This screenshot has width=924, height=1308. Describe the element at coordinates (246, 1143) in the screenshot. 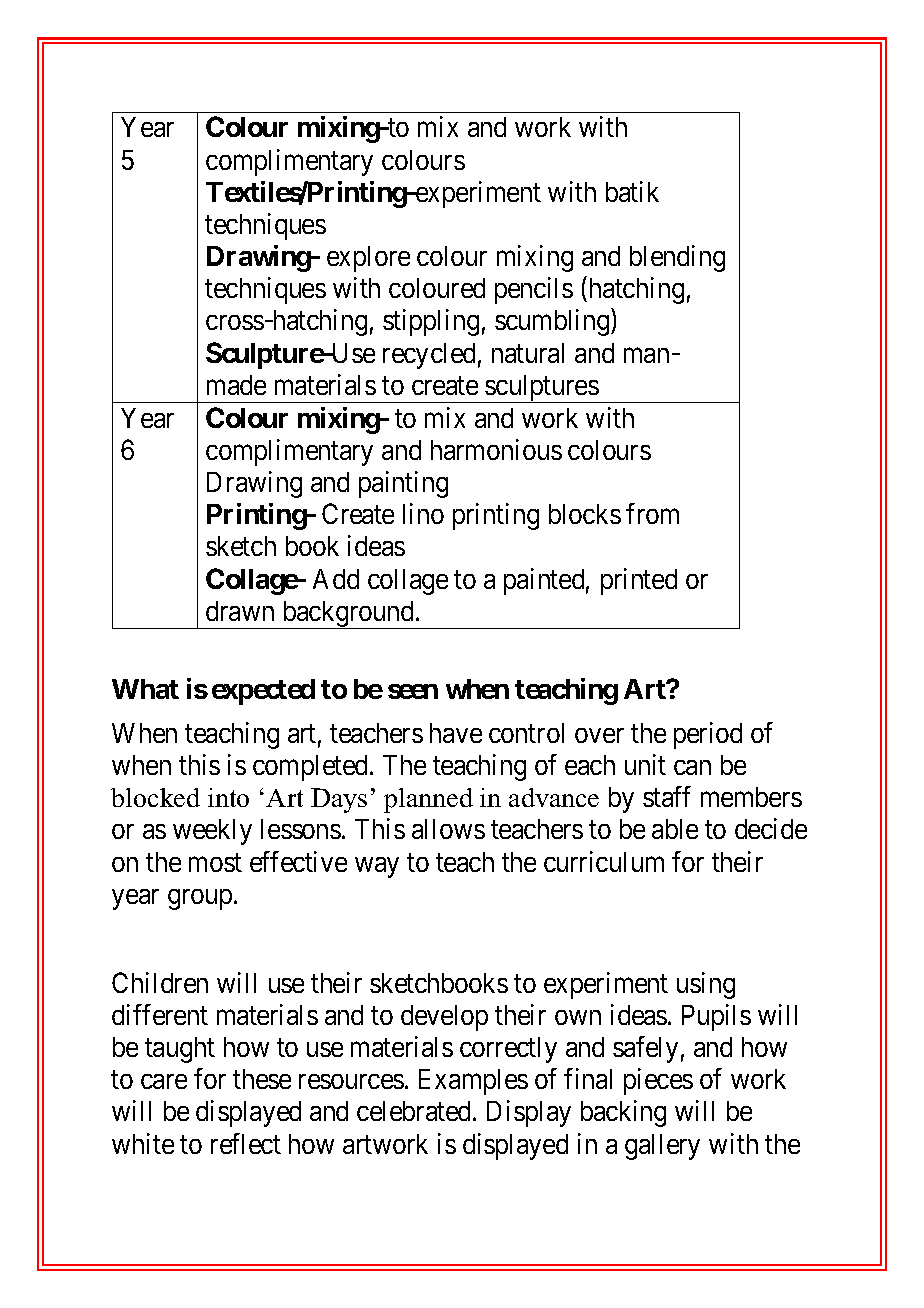

I see `reflect` at that location.
